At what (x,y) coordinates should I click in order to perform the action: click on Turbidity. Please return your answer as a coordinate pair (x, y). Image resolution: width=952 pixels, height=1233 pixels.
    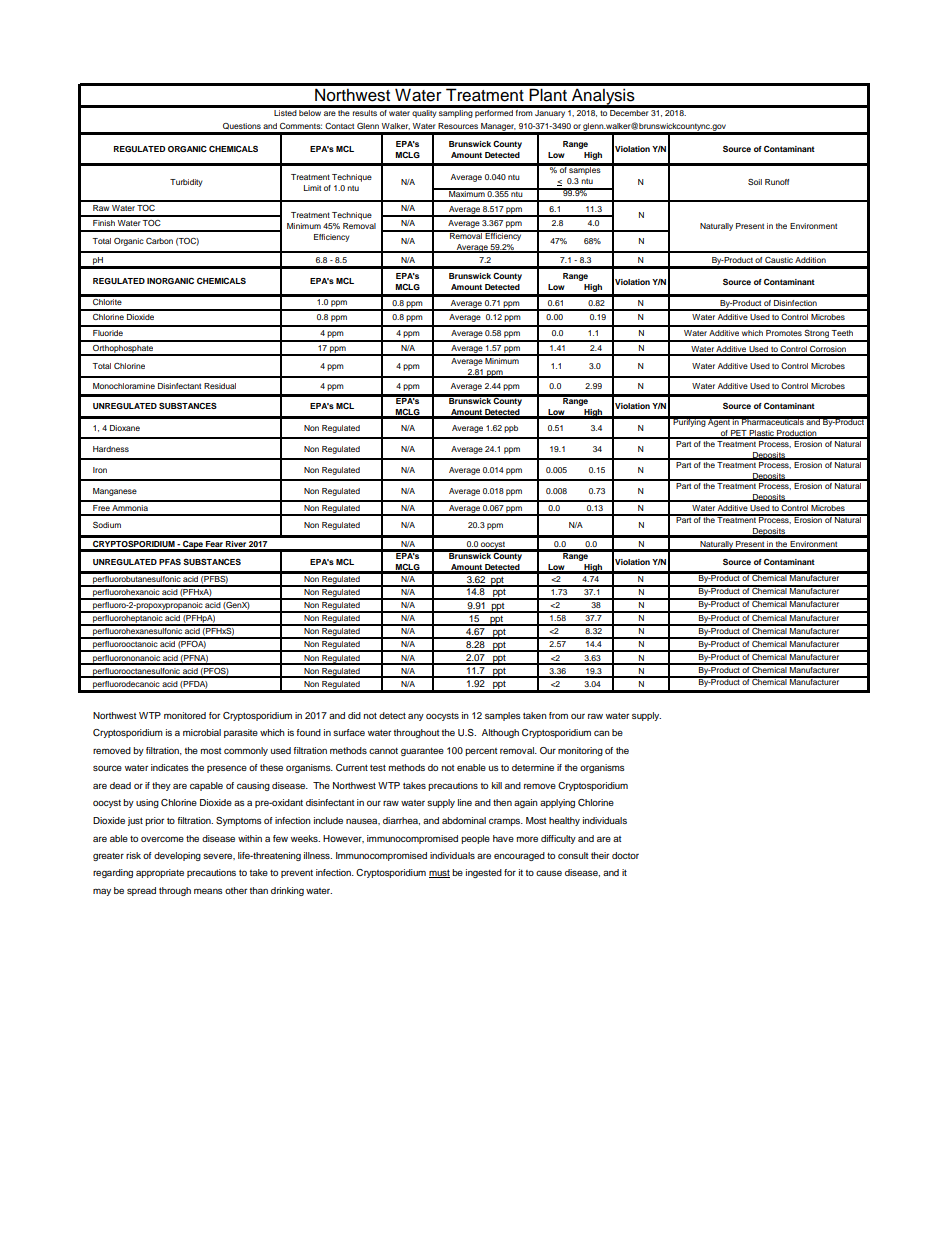
    Looking at the image, I should click on (186, 183).
